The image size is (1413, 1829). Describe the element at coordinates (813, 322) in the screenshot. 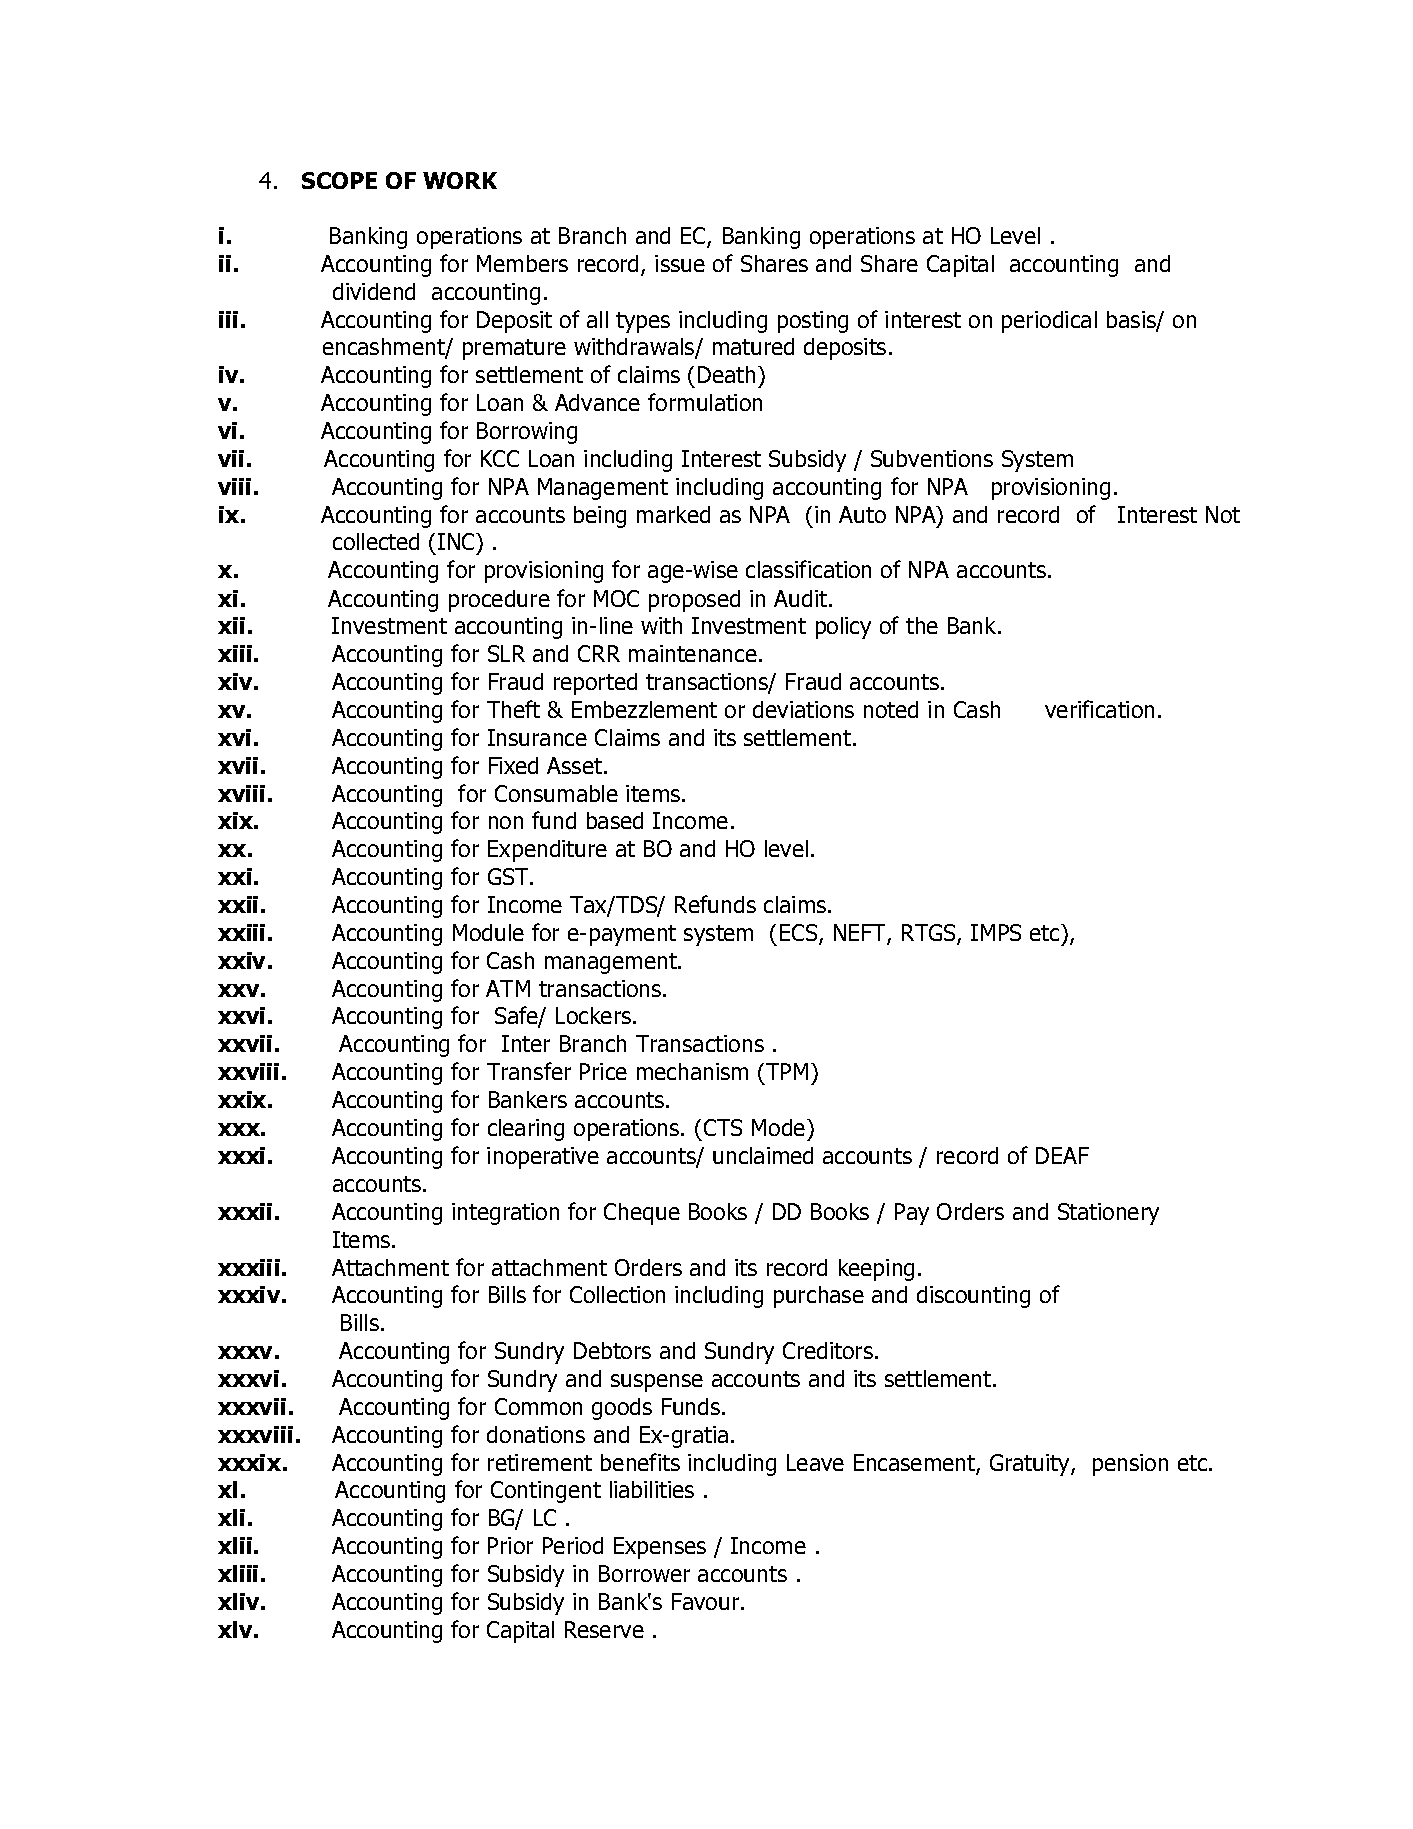

I see `posting` at that location.
